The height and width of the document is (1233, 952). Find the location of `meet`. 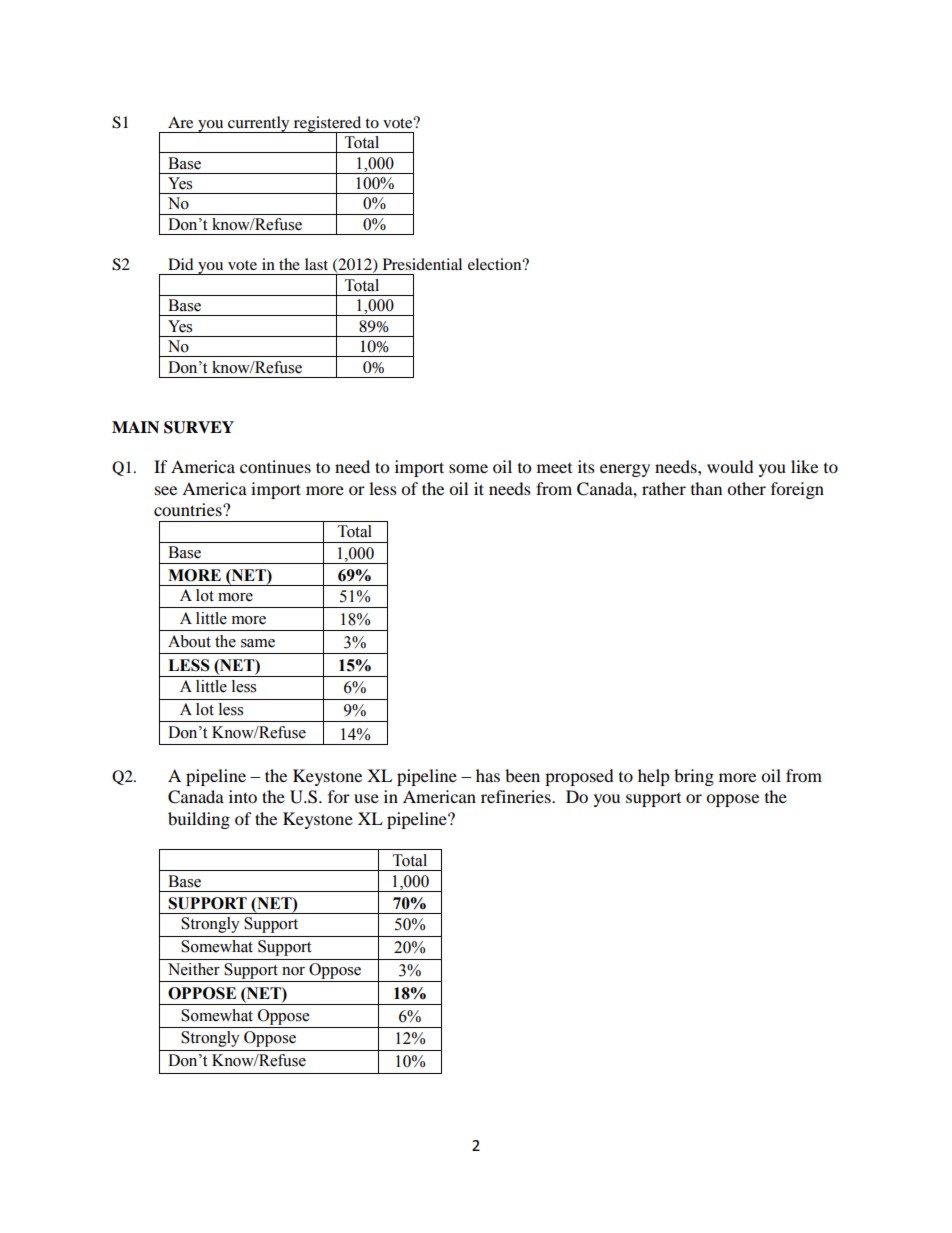

meet is located at coordinates (554, 468).
